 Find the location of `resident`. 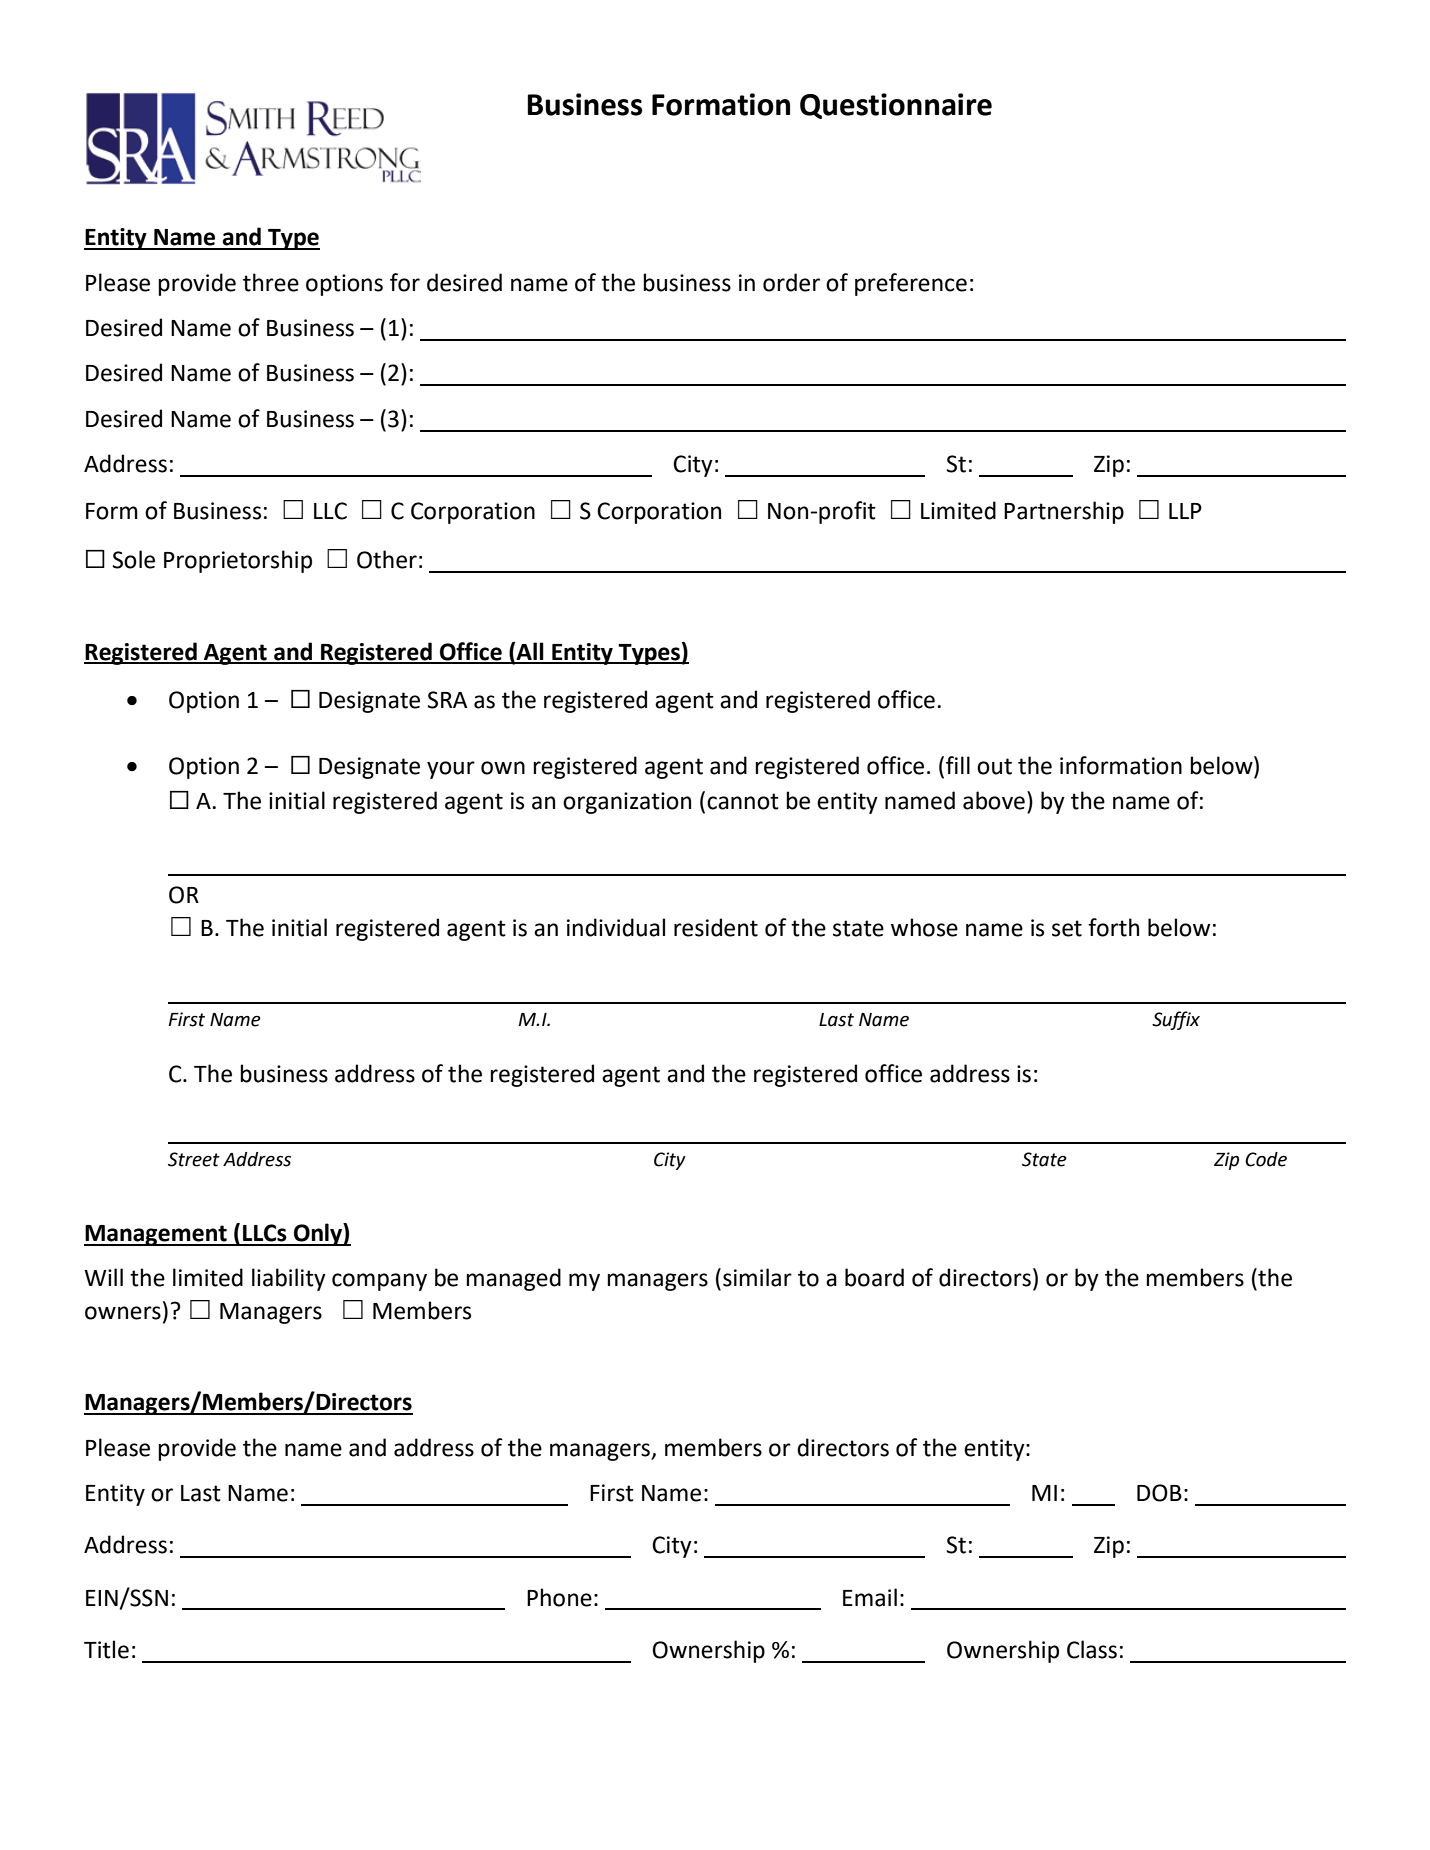

resident is located at coordinates (716, 927).
